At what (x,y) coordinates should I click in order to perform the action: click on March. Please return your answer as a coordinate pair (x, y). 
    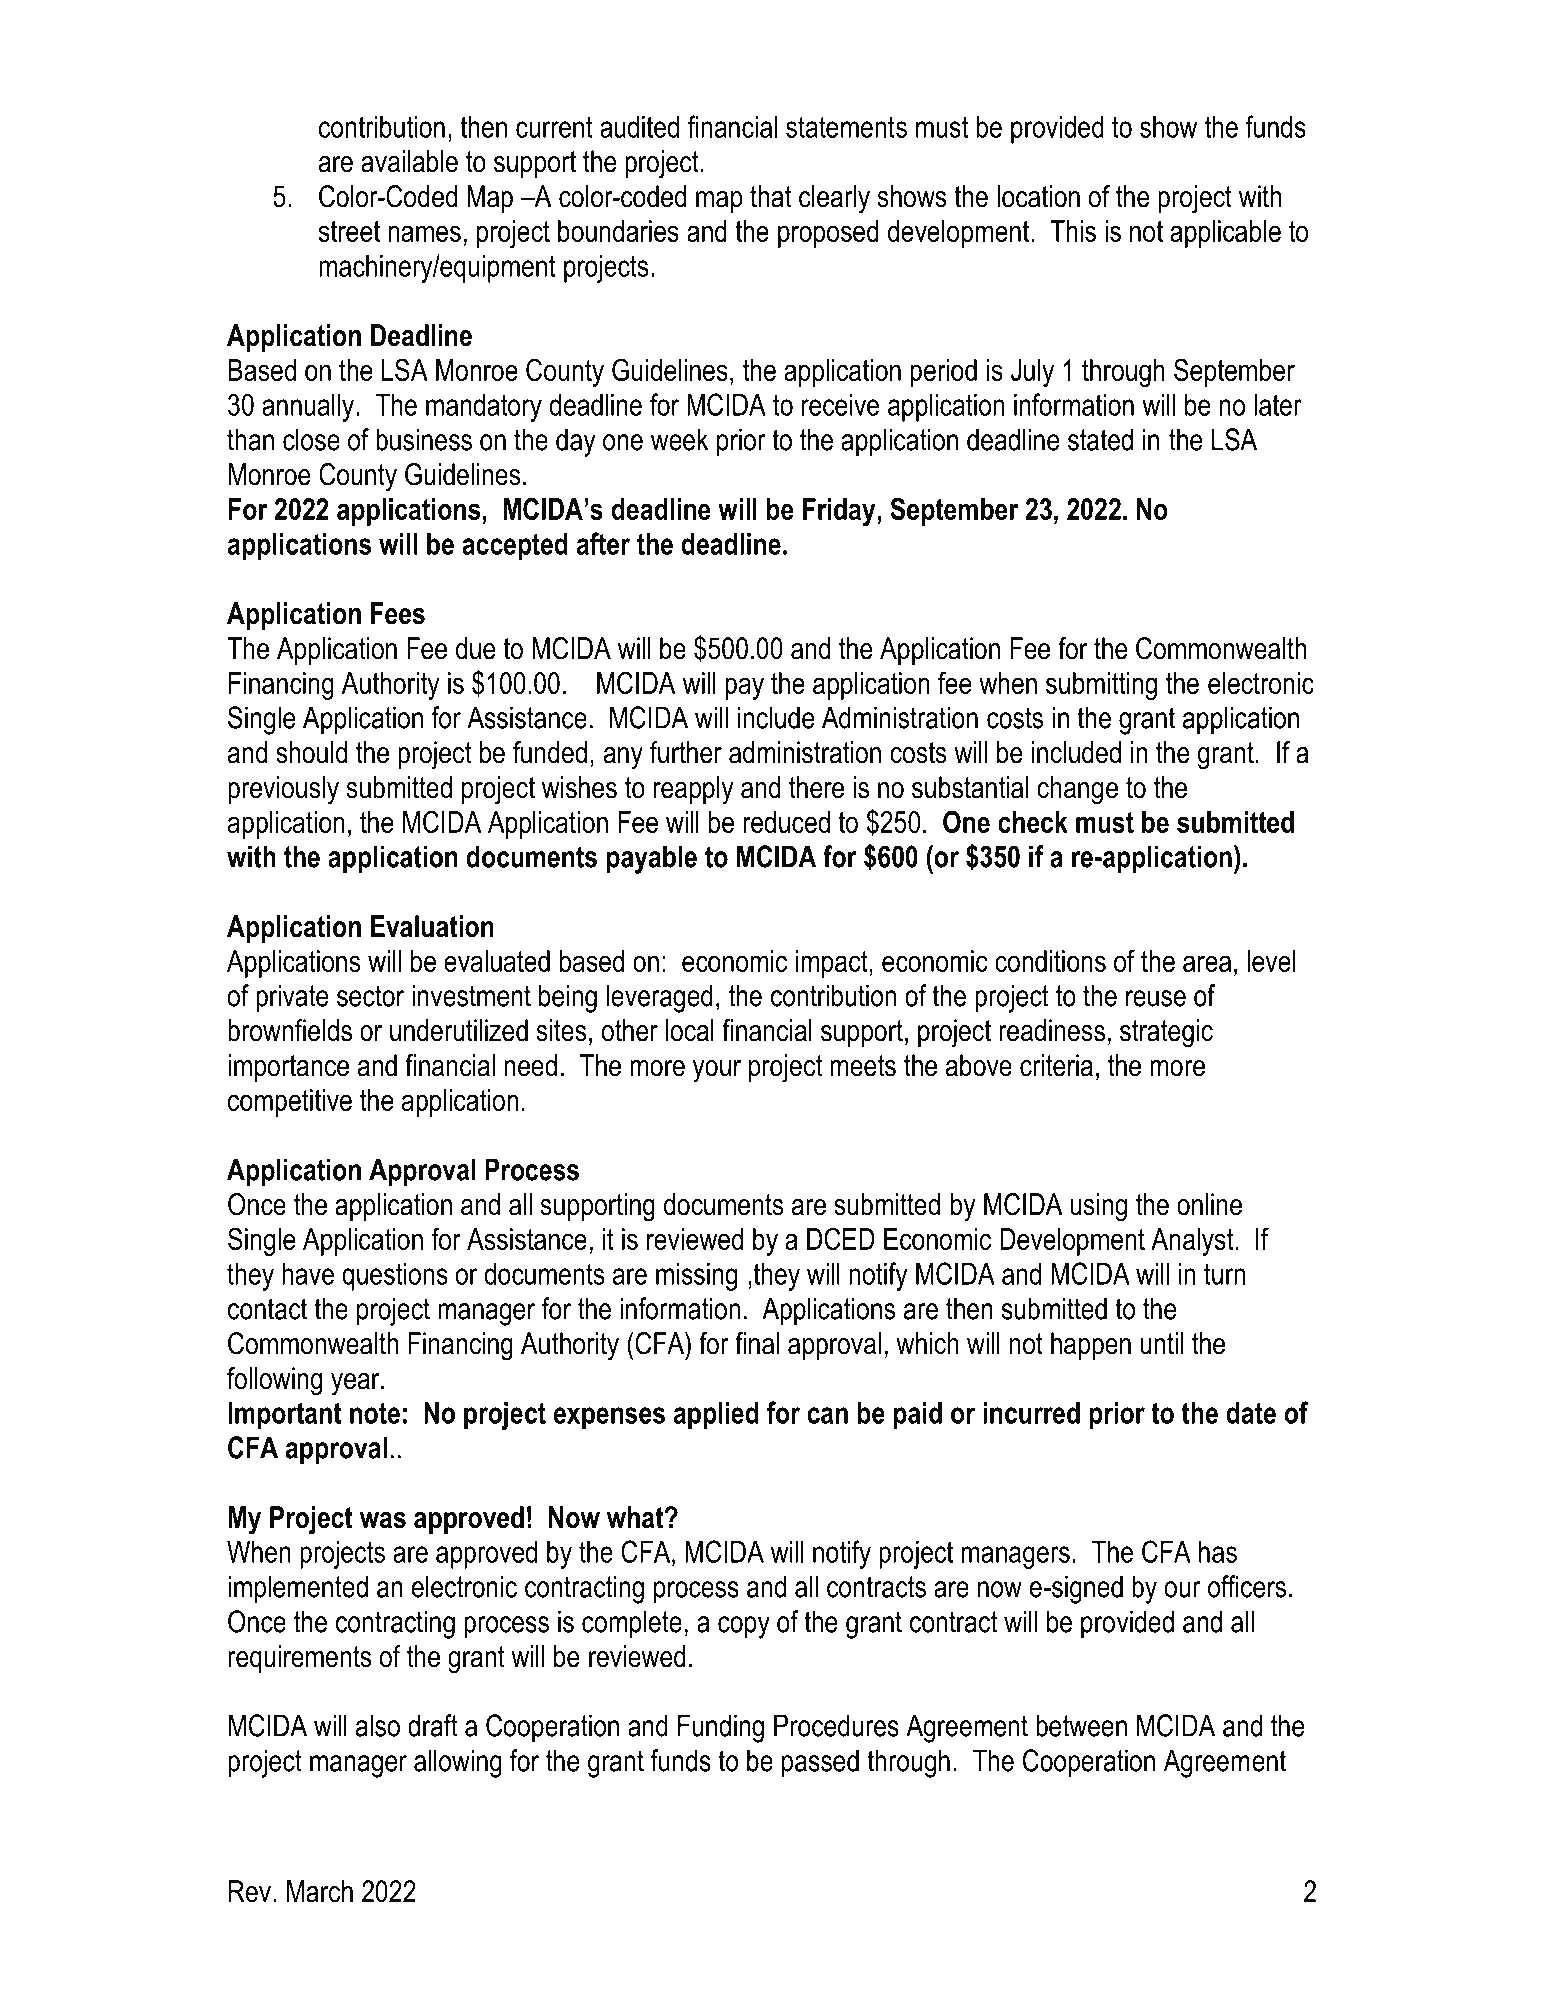
    Looking at the image, I should click on (320, 1891).
